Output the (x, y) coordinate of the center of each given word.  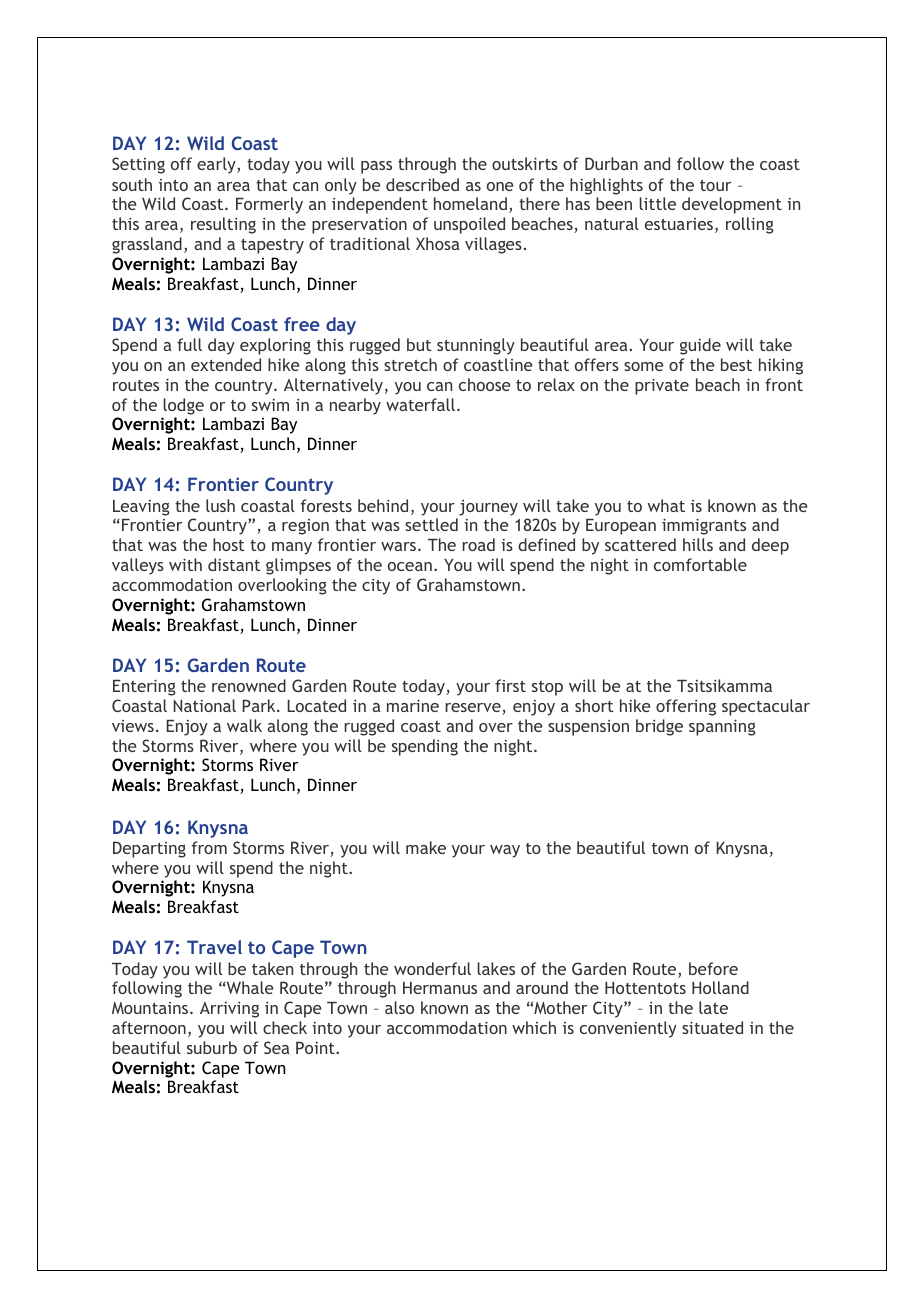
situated (712, 1027)
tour (715, 185)
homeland (470, 203)
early (217, 165)
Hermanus (440, 988)
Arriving (229, 1010)
